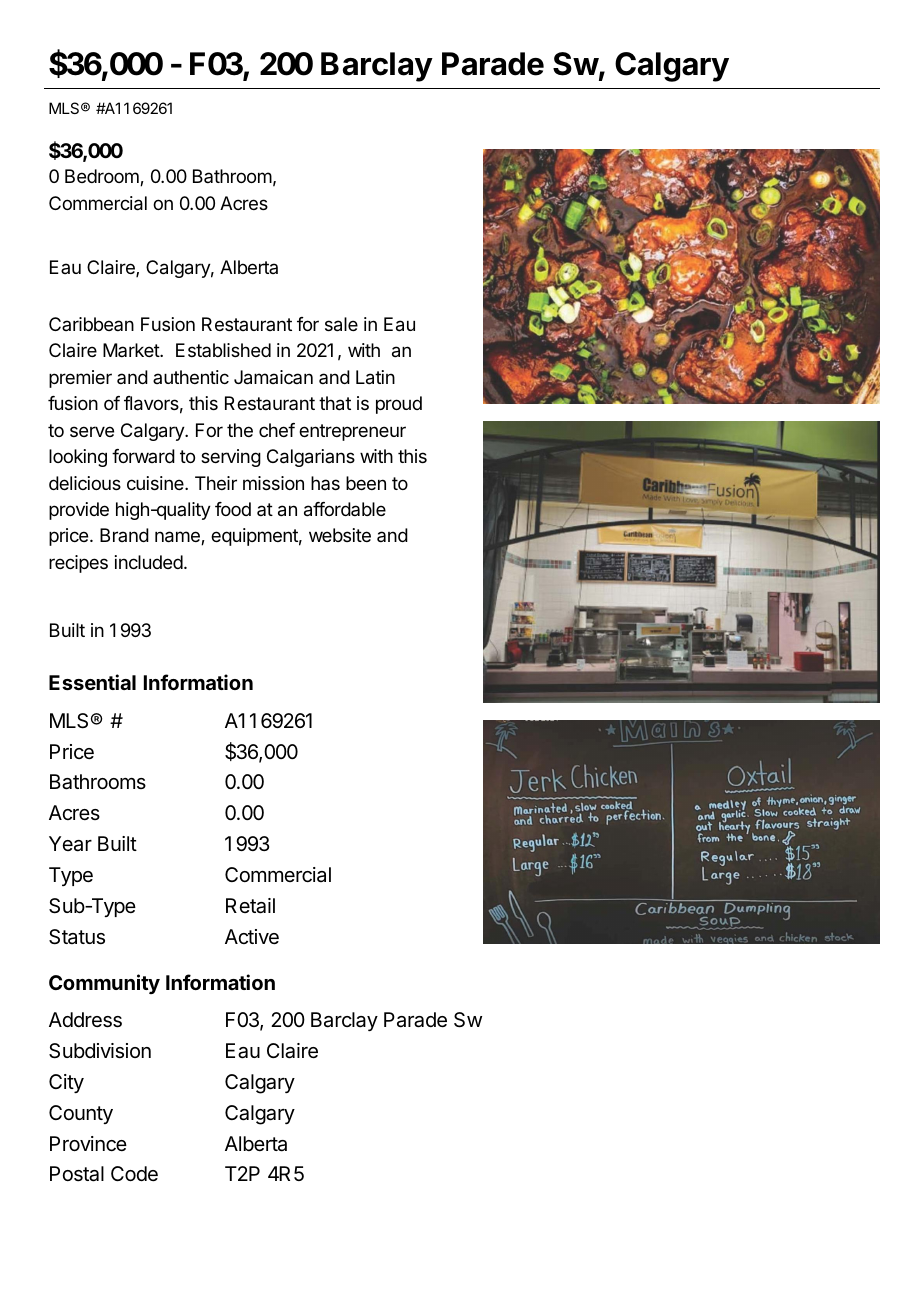 Image resolution: width=924 pixels, height=1308 pixels. Describe the element at coordinates (124, 535) in the screenshot. I see `Brand` at that location.
